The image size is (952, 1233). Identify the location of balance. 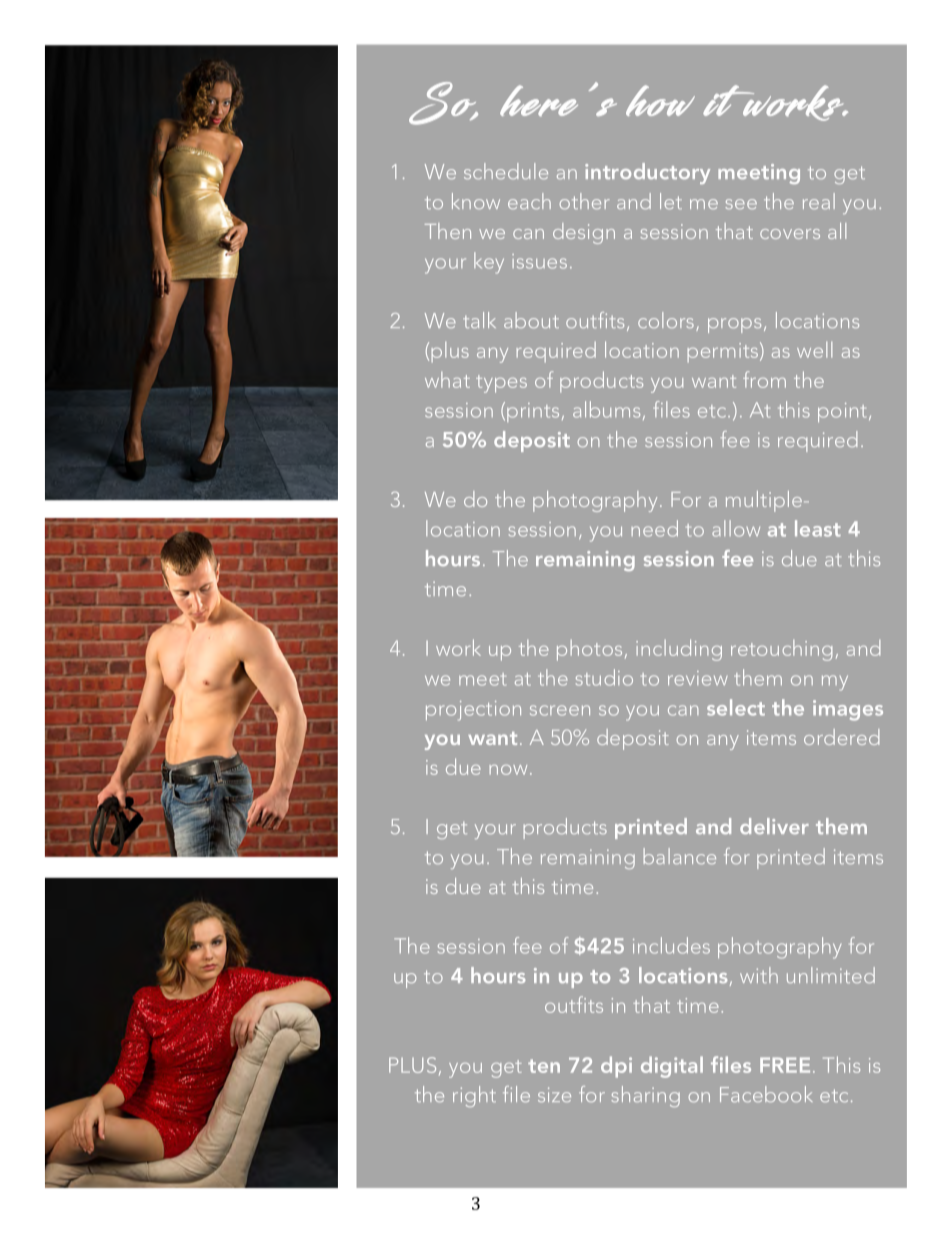
(680, 856).
